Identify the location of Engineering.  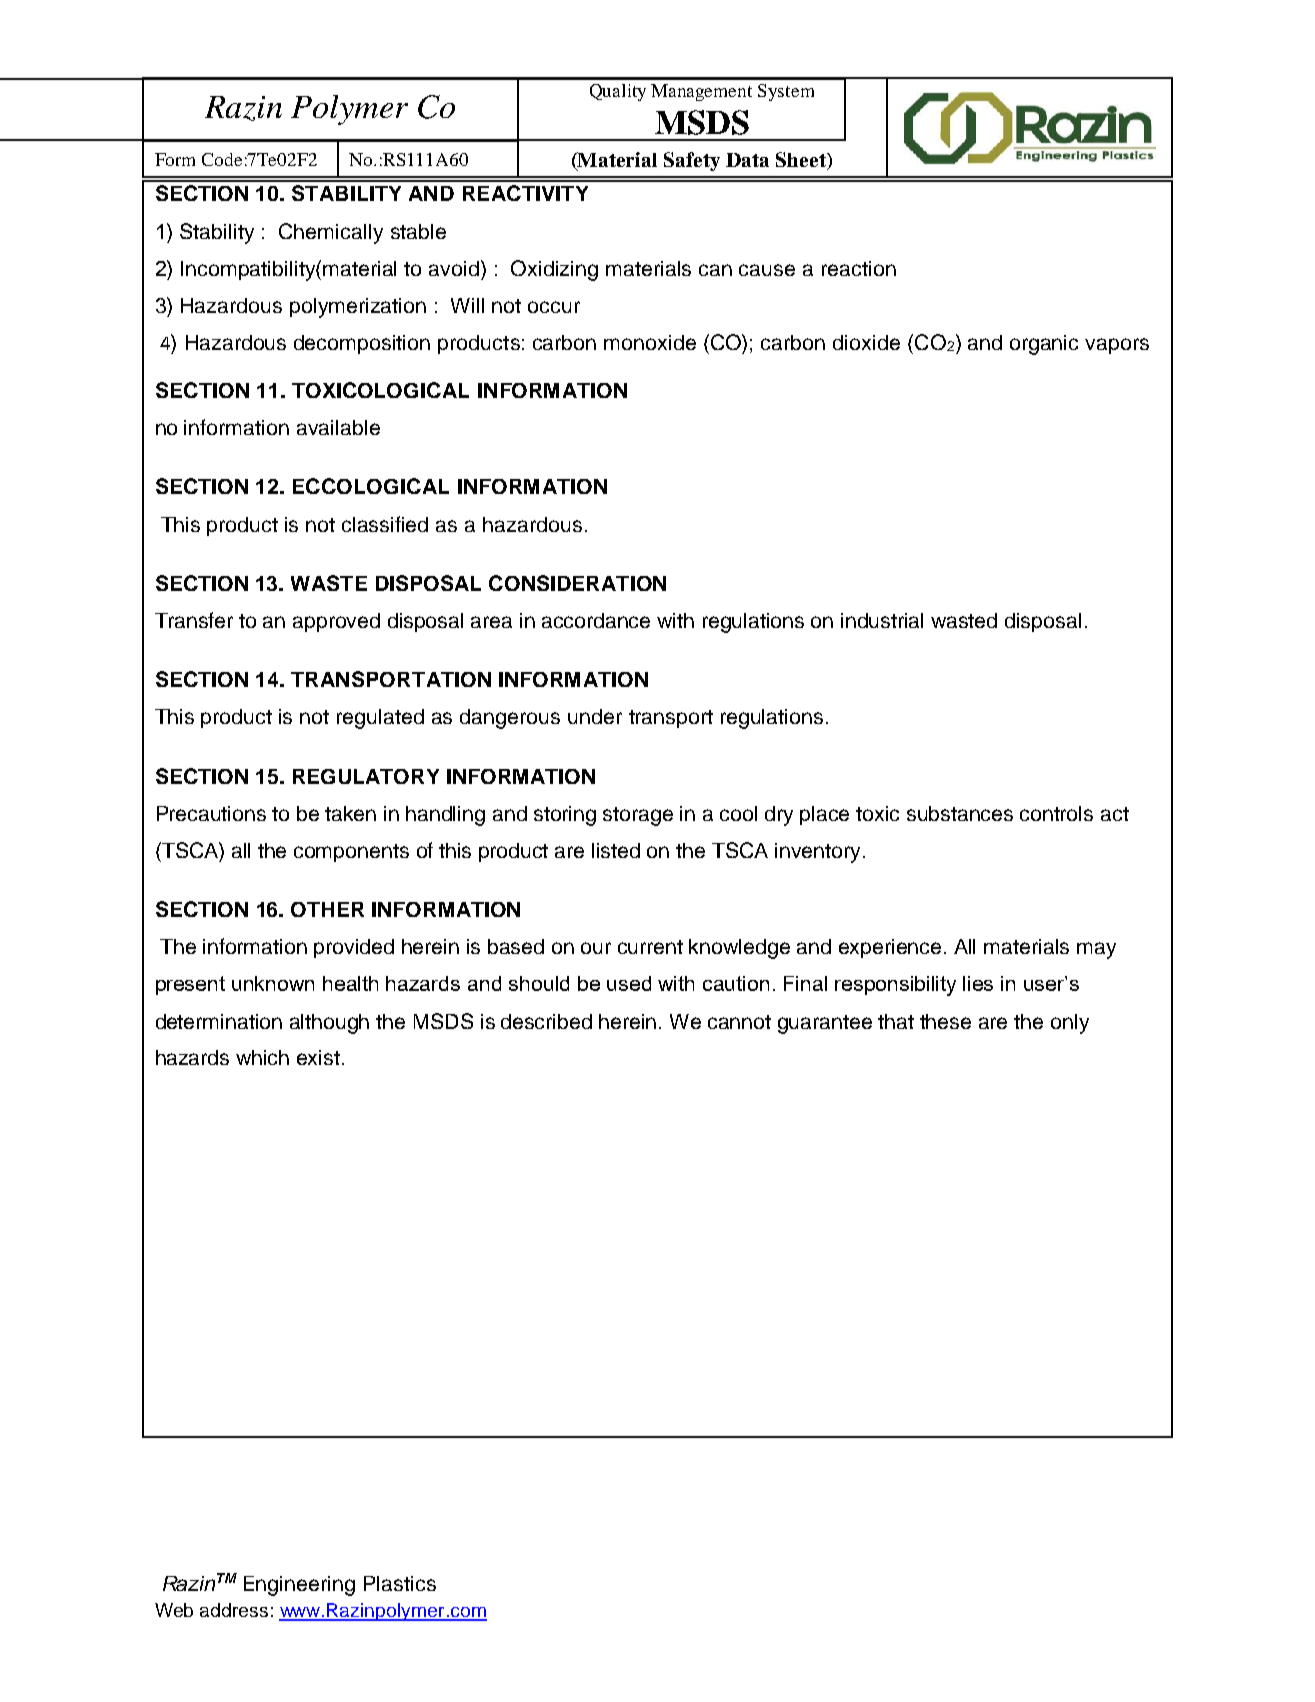
(299, 1586).
